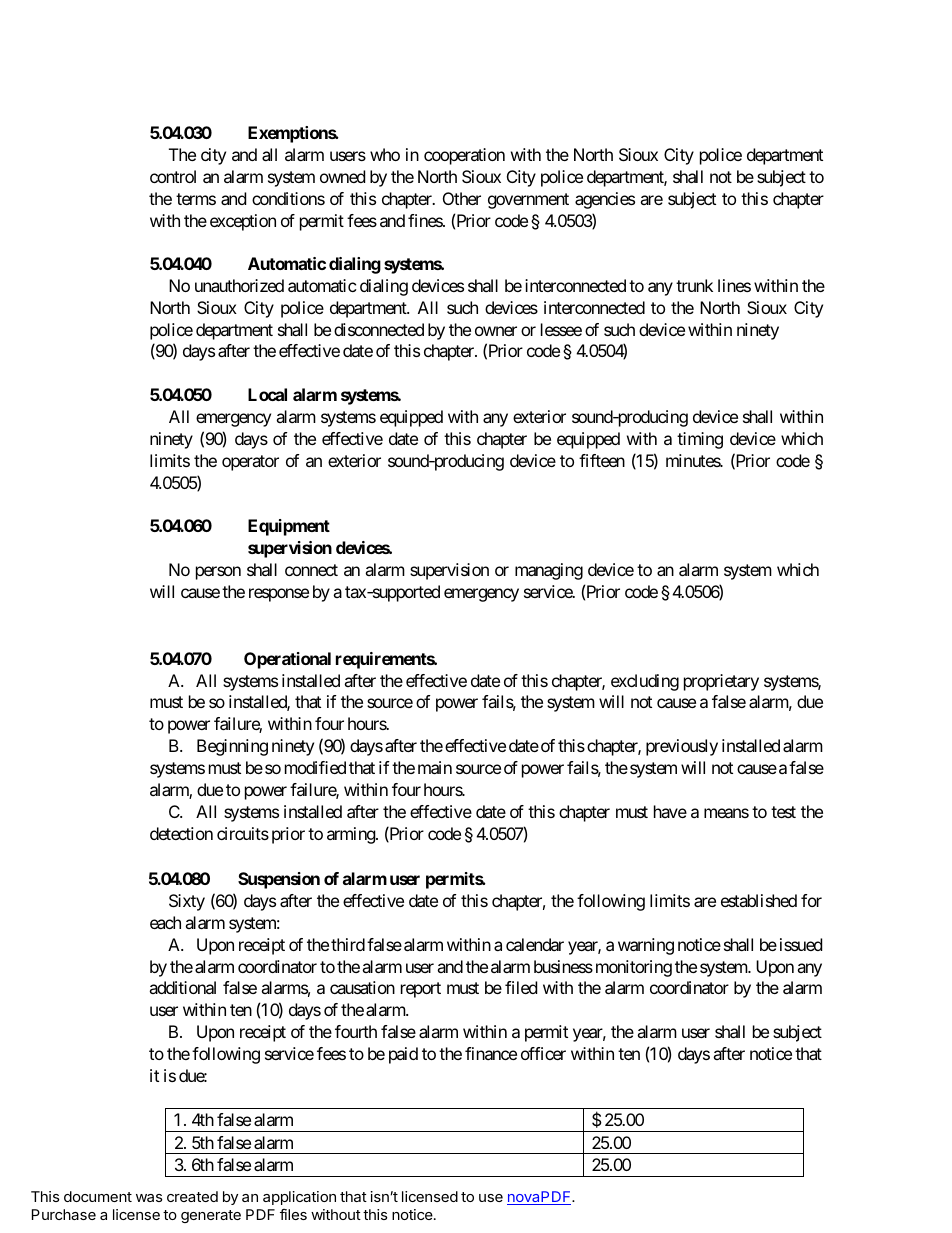 The height and width of the screenshot is (1233, 952). What do you see at coordinates (173, 176) in the screenshot?
I see `control` at bounding box center [173, 176].
